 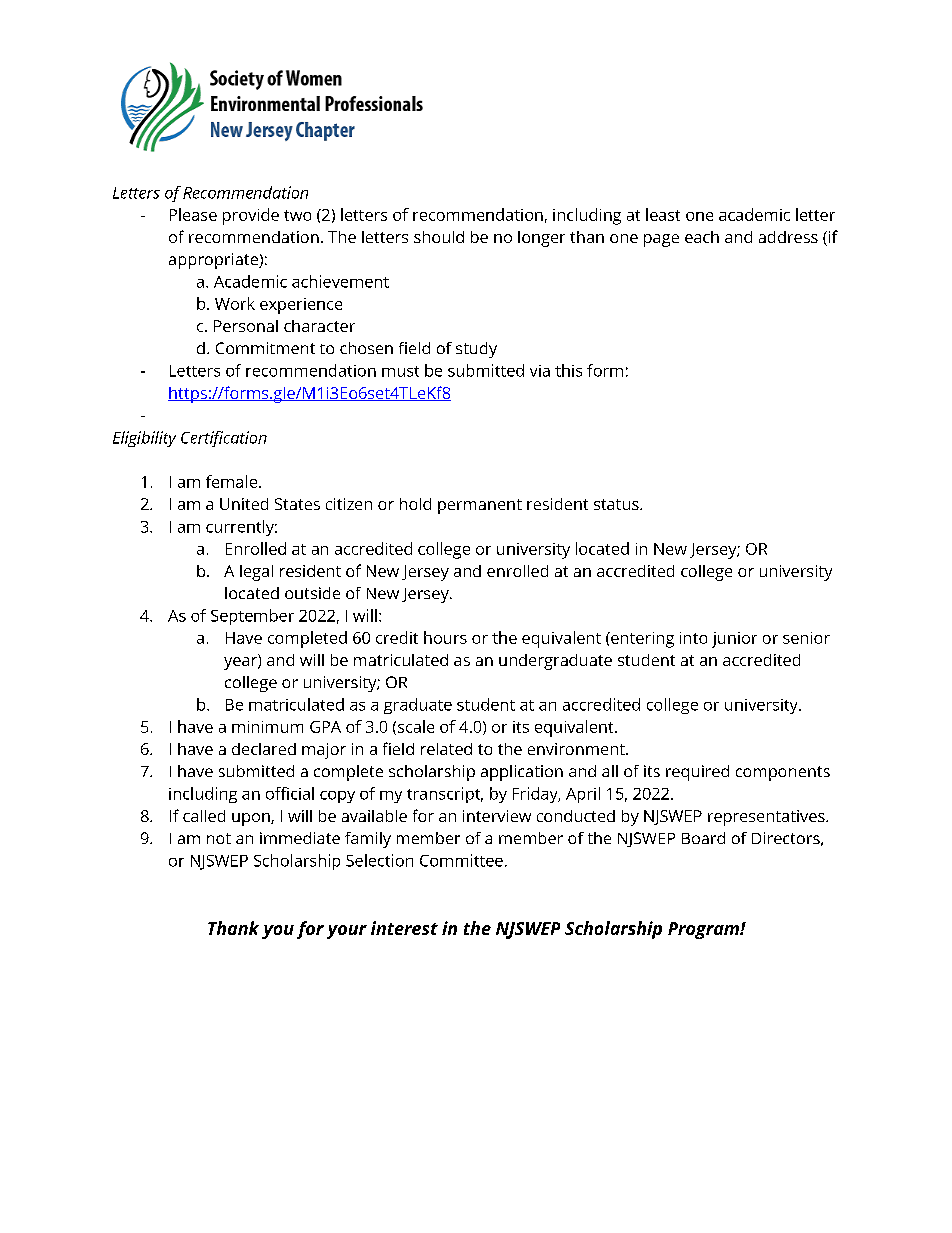 I want to click on related, so click(x=446, y=749).
